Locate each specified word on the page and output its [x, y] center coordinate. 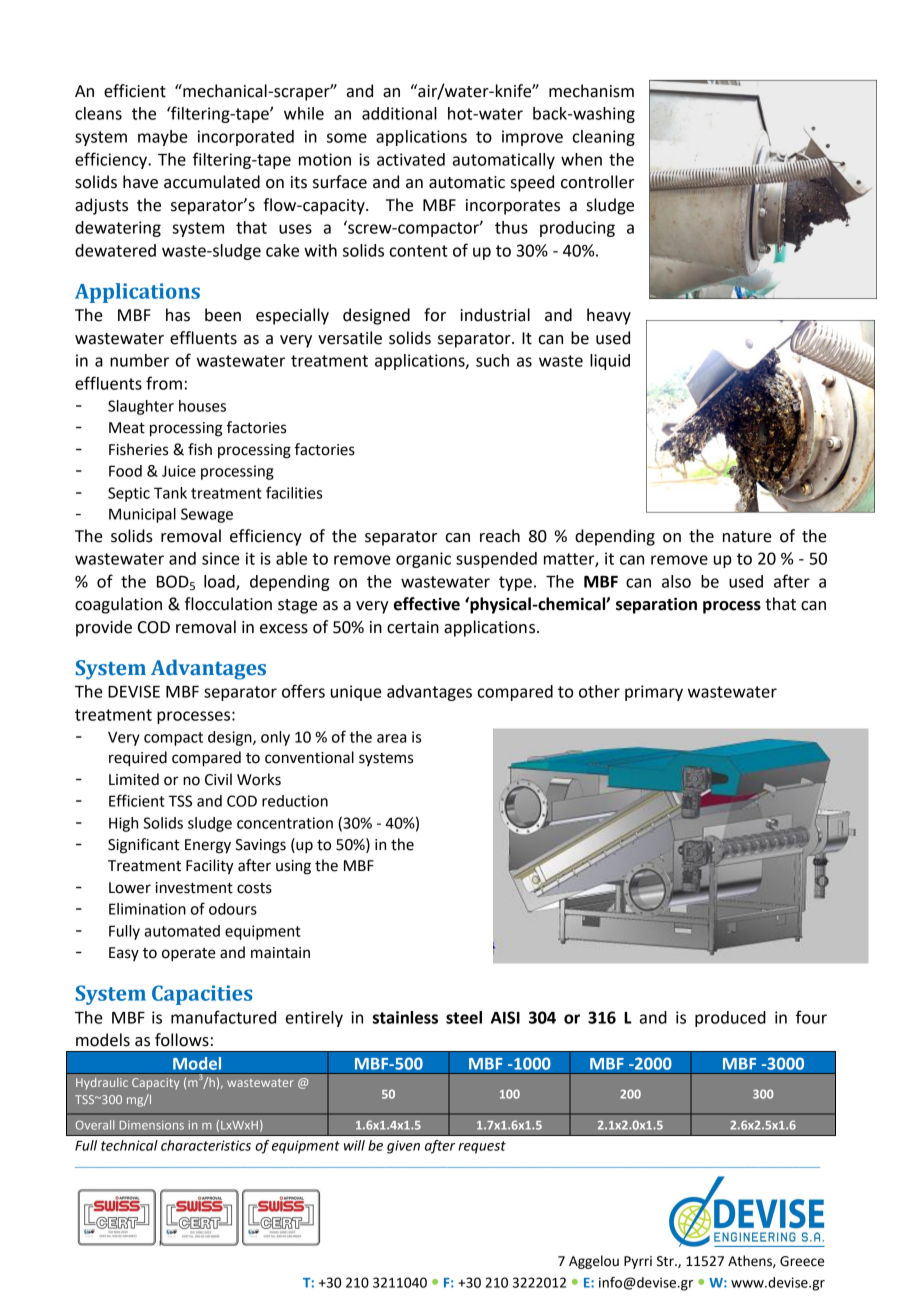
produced [730, 1019]
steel [464, 1017]
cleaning [603, 138]
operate [189, 955]
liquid [610, 362]
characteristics [206, 1145]
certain [413, 627]
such [492, 360]
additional [399, 113]
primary [654, 693]
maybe [163, 138]
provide [104, 628]
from [164, 383]
